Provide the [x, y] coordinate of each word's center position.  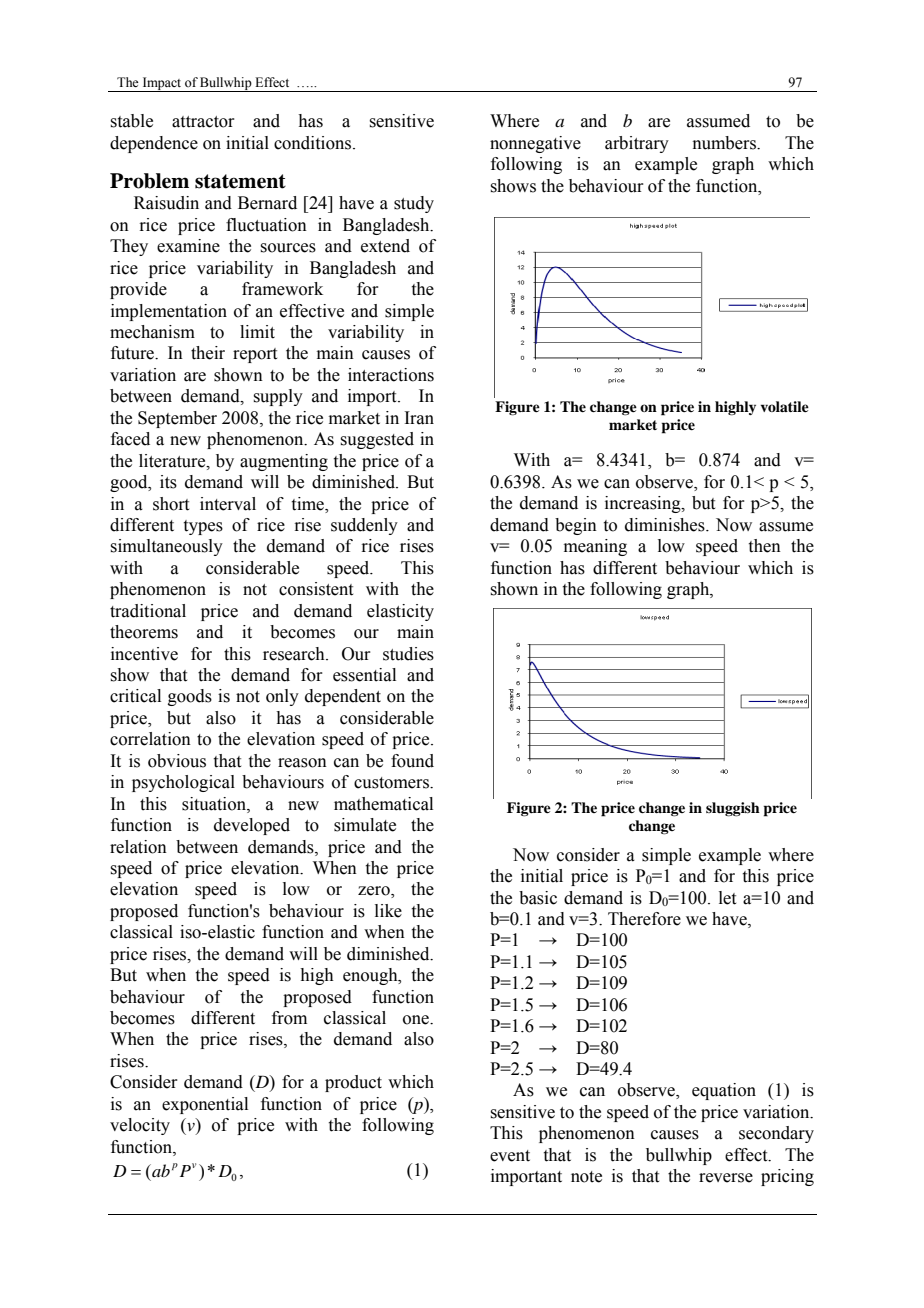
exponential [205, 1105]
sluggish [733, 809]
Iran [419, 418]
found [412, 761]
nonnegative [535, 144]
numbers [725, 143]
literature [173, 461]
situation [215, 804]
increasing [644, 504]
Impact [162, 84]
